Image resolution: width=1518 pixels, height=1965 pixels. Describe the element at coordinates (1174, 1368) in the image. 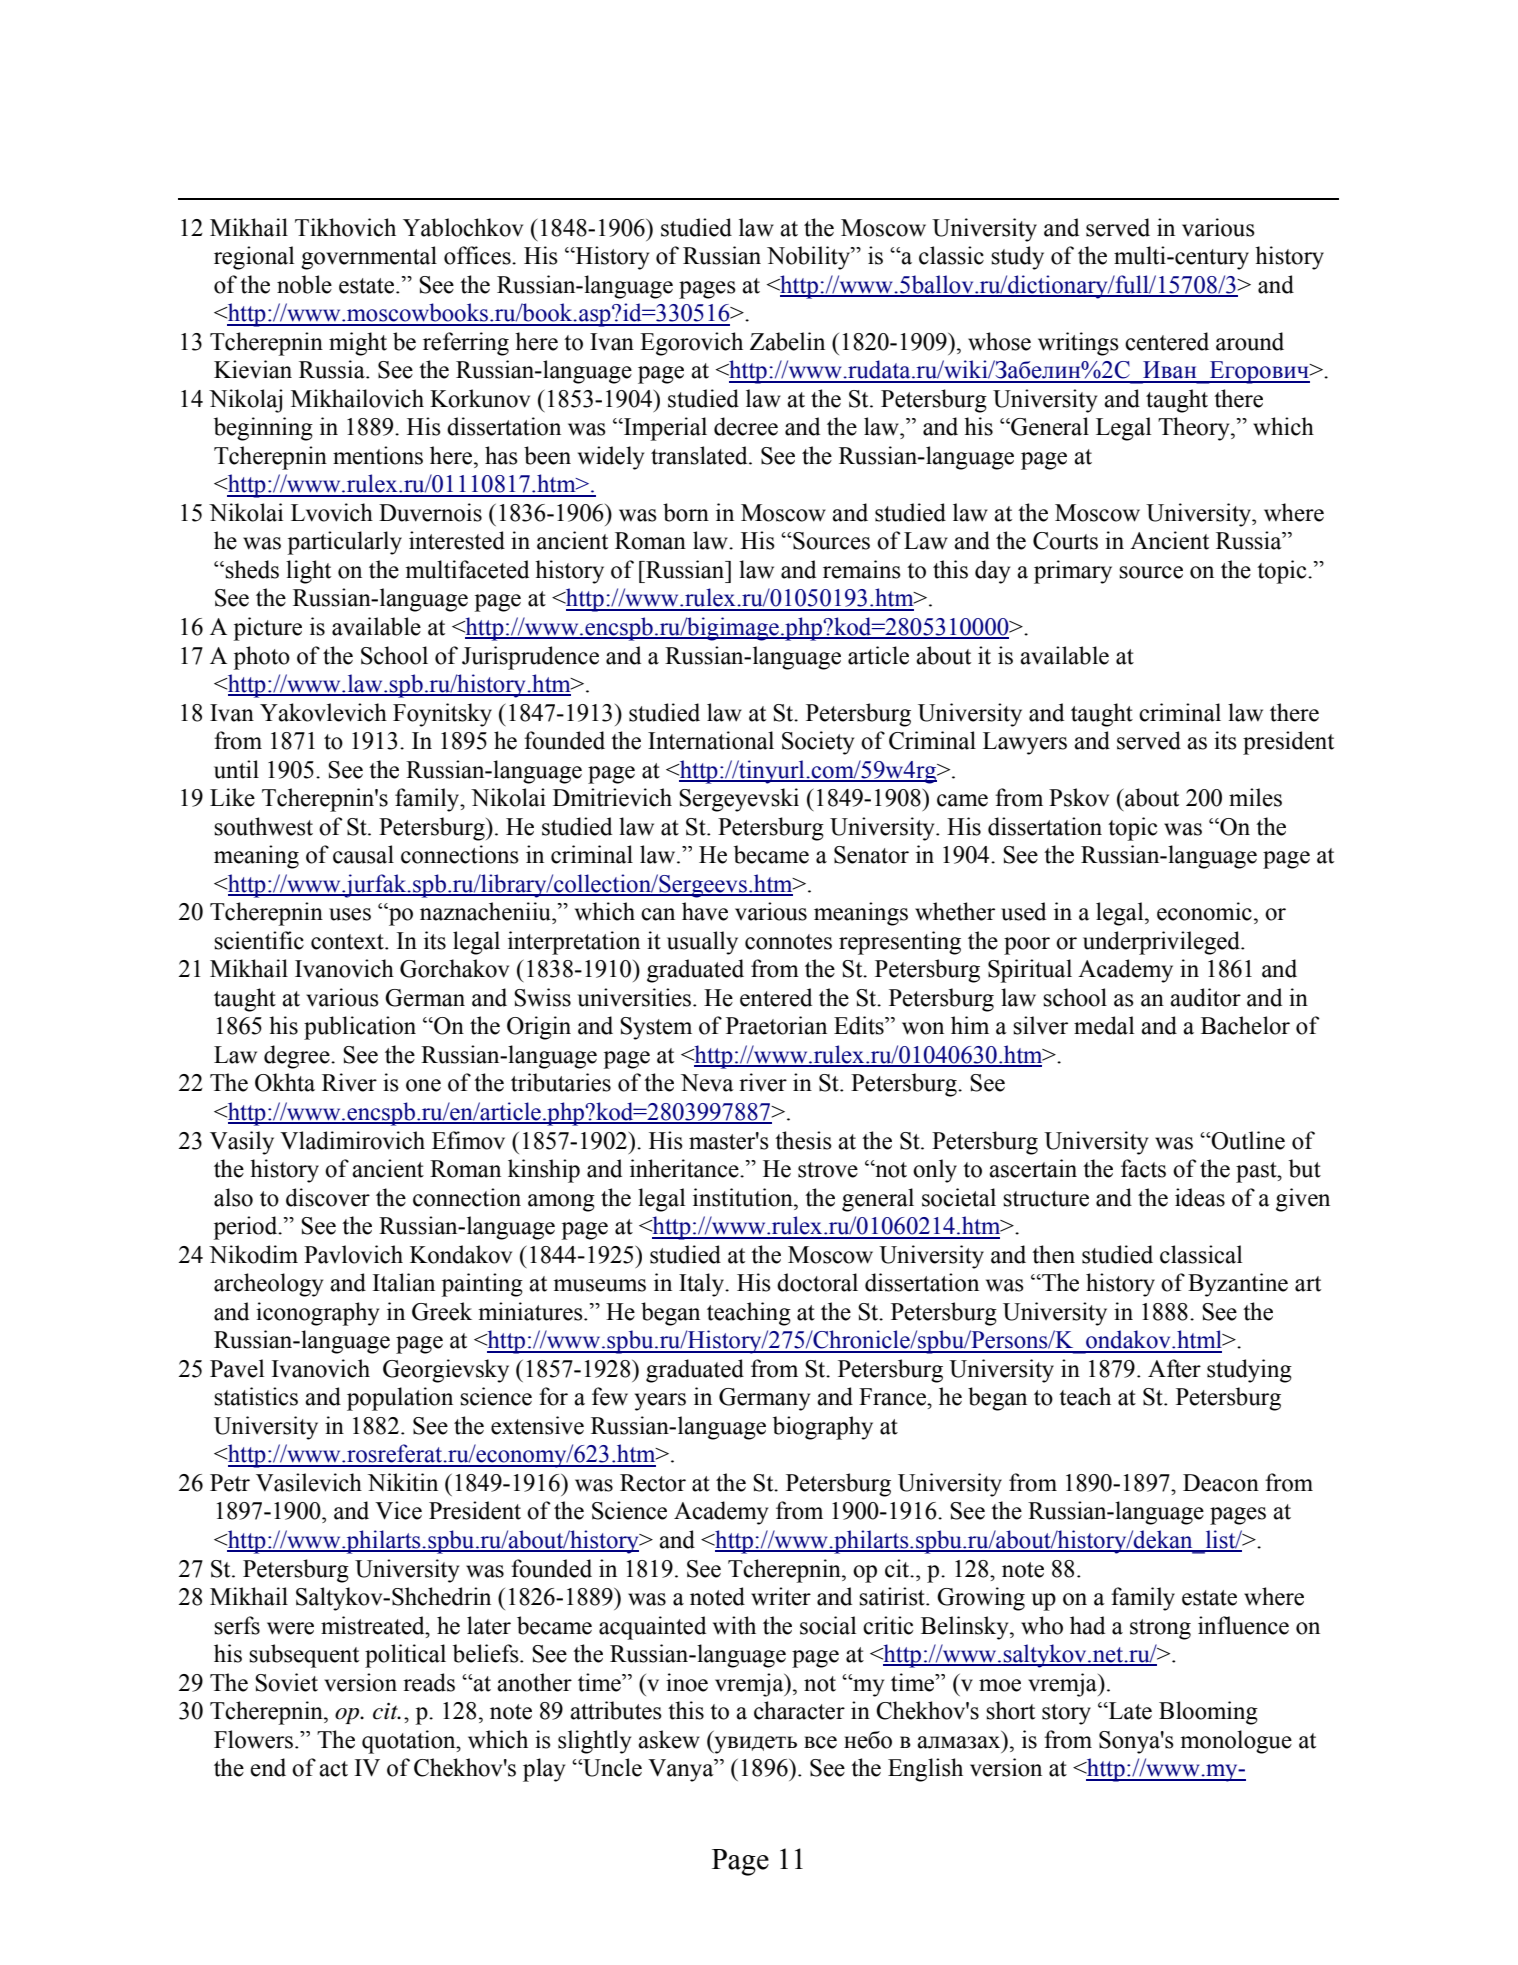

I see `After` at that location.
